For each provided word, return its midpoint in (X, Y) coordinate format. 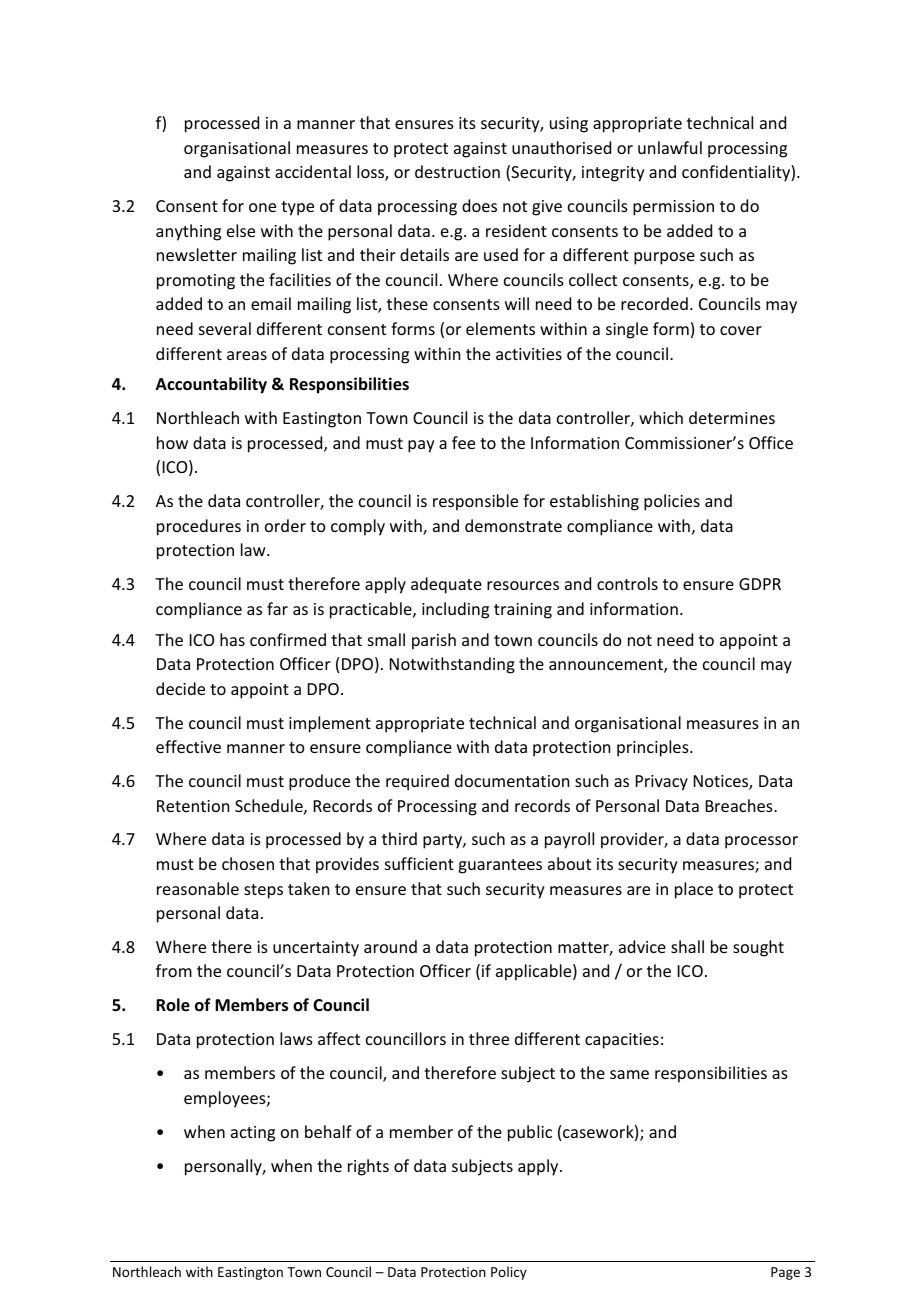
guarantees (500, 866)
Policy (509, 1273)
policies (672, 502)
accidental (313, 171)
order (285, 525)
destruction (457, 171)
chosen (248, 863)
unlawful (670, 147)
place (694, 890)
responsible (475, 502)
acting (253, 1134)
